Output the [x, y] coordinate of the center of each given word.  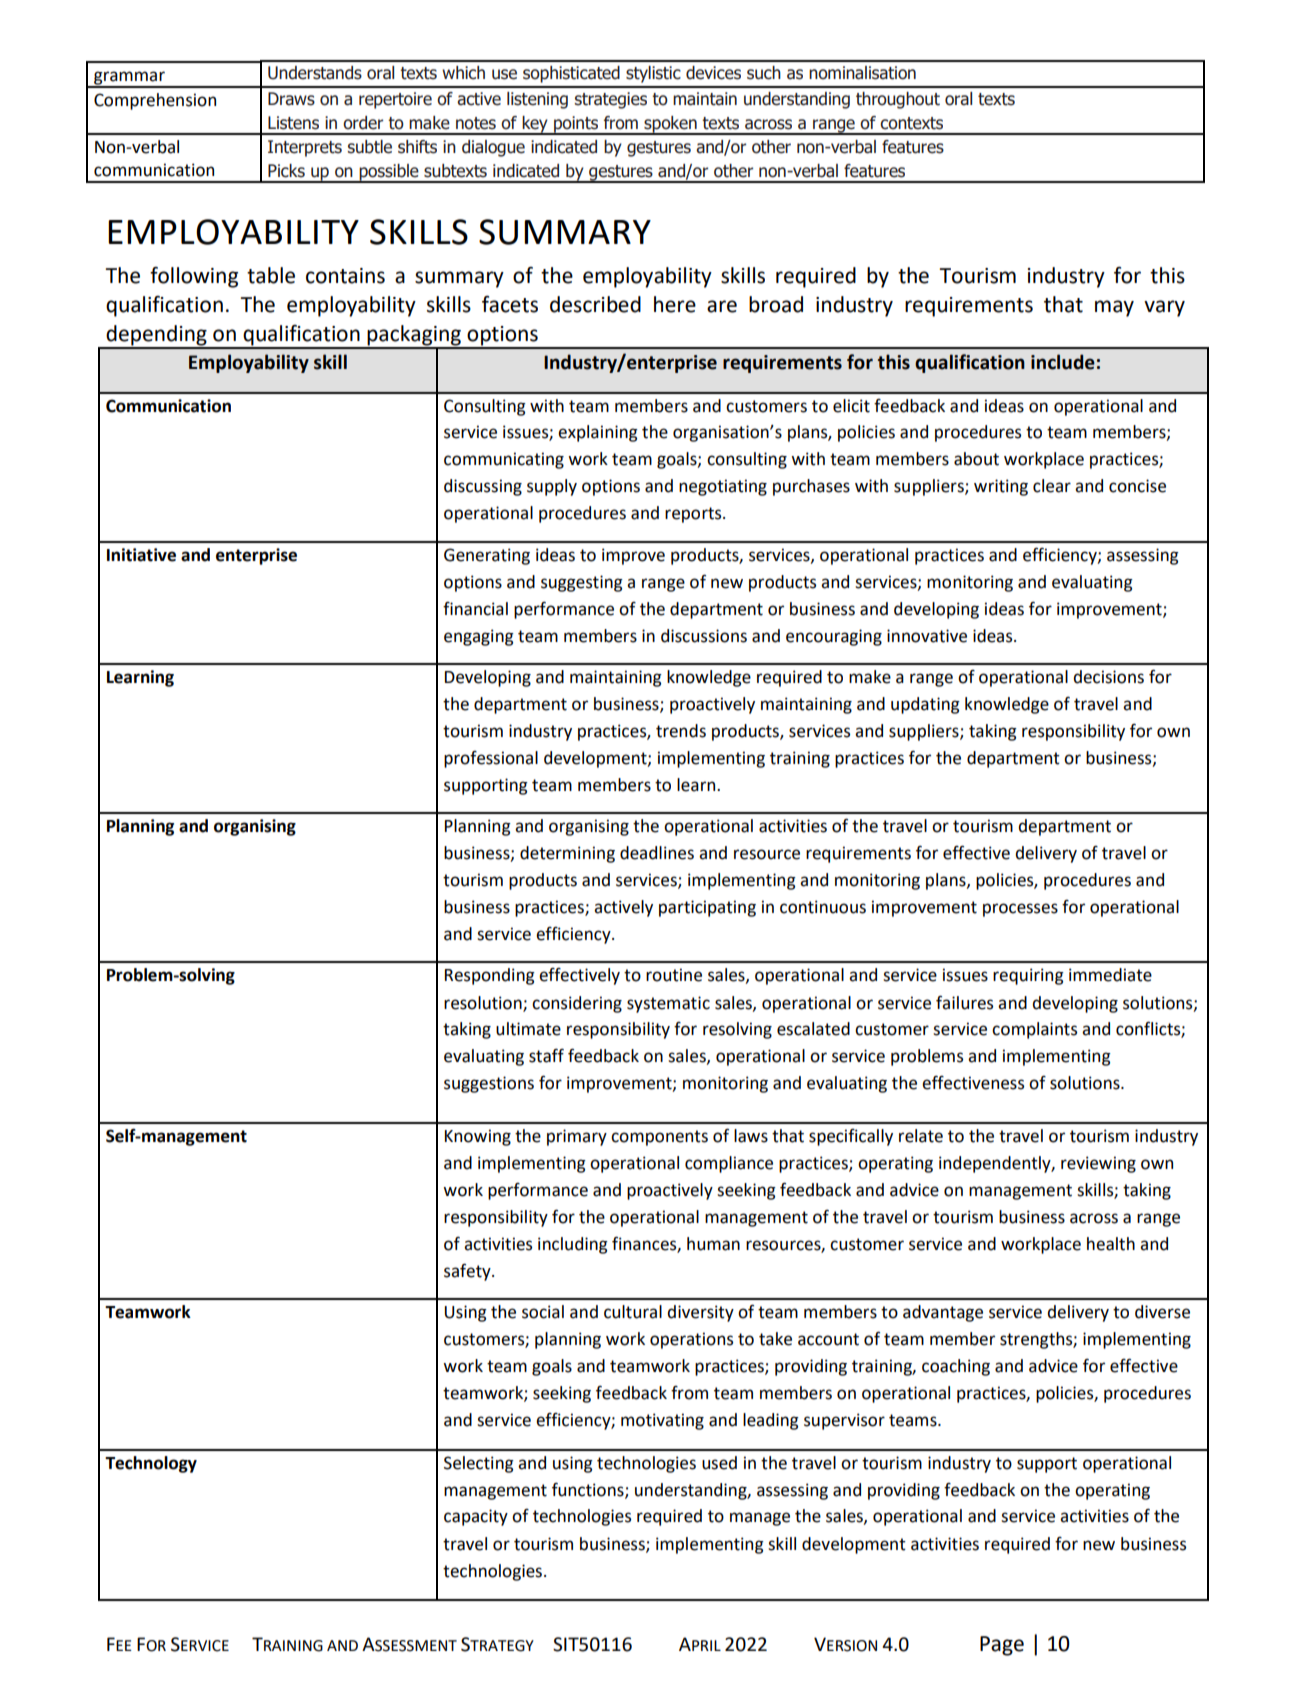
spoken [670, 125]
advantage [943, 1313]
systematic [668, 1004]
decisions [1108, 677]
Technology [151, 1464]
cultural [633, 1312]
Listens [293, 123]
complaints [1034, 1030]
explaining [598, 433]
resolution [484, 1003]
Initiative [141, 555]
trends [681, 731]
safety [468, 1272]
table [271, 275]
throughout [898, 100]
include [1063, 362]
